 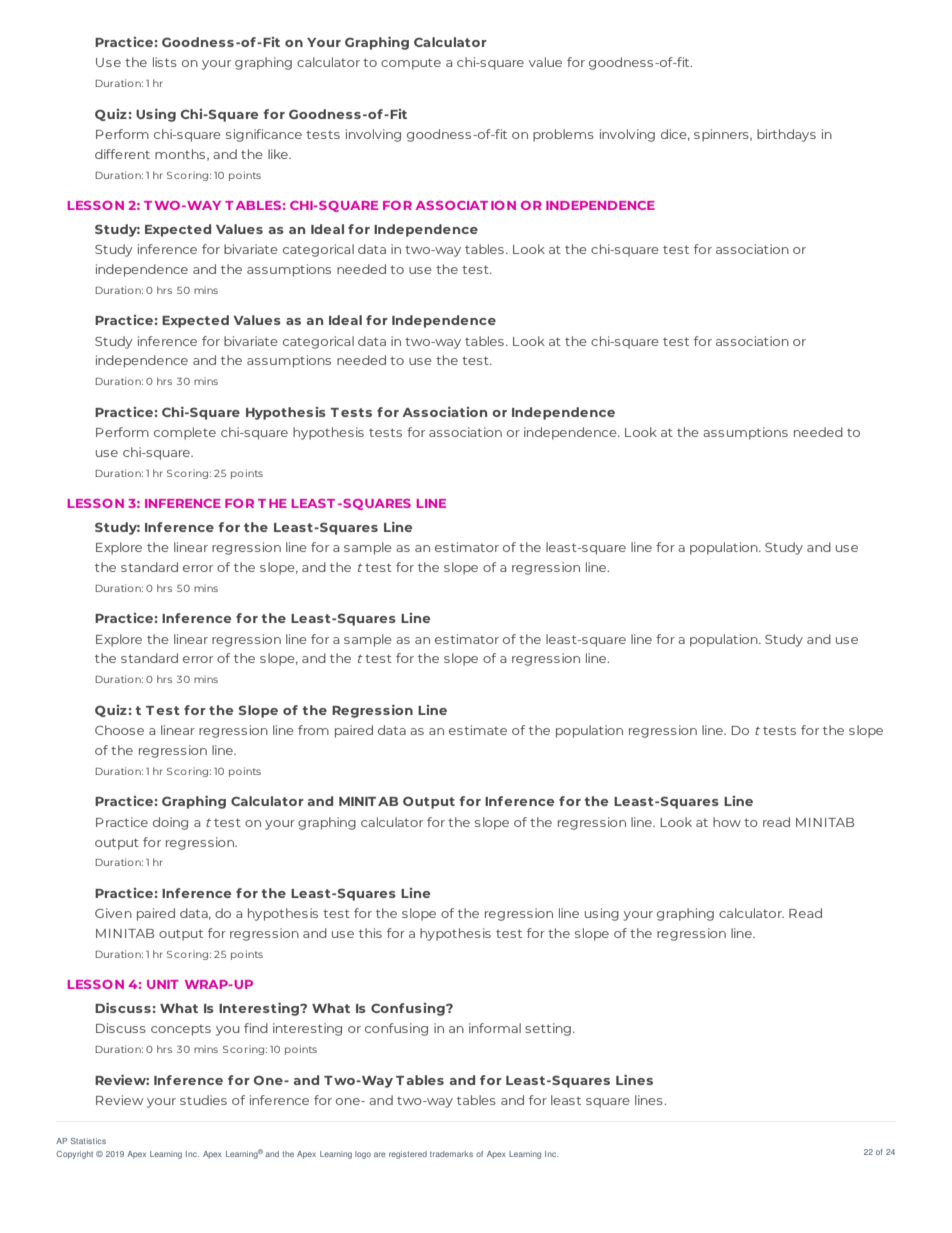 What do you see at coordinates (165, 62) in the document?
I see `lists` at bounding box center [165, 62].
